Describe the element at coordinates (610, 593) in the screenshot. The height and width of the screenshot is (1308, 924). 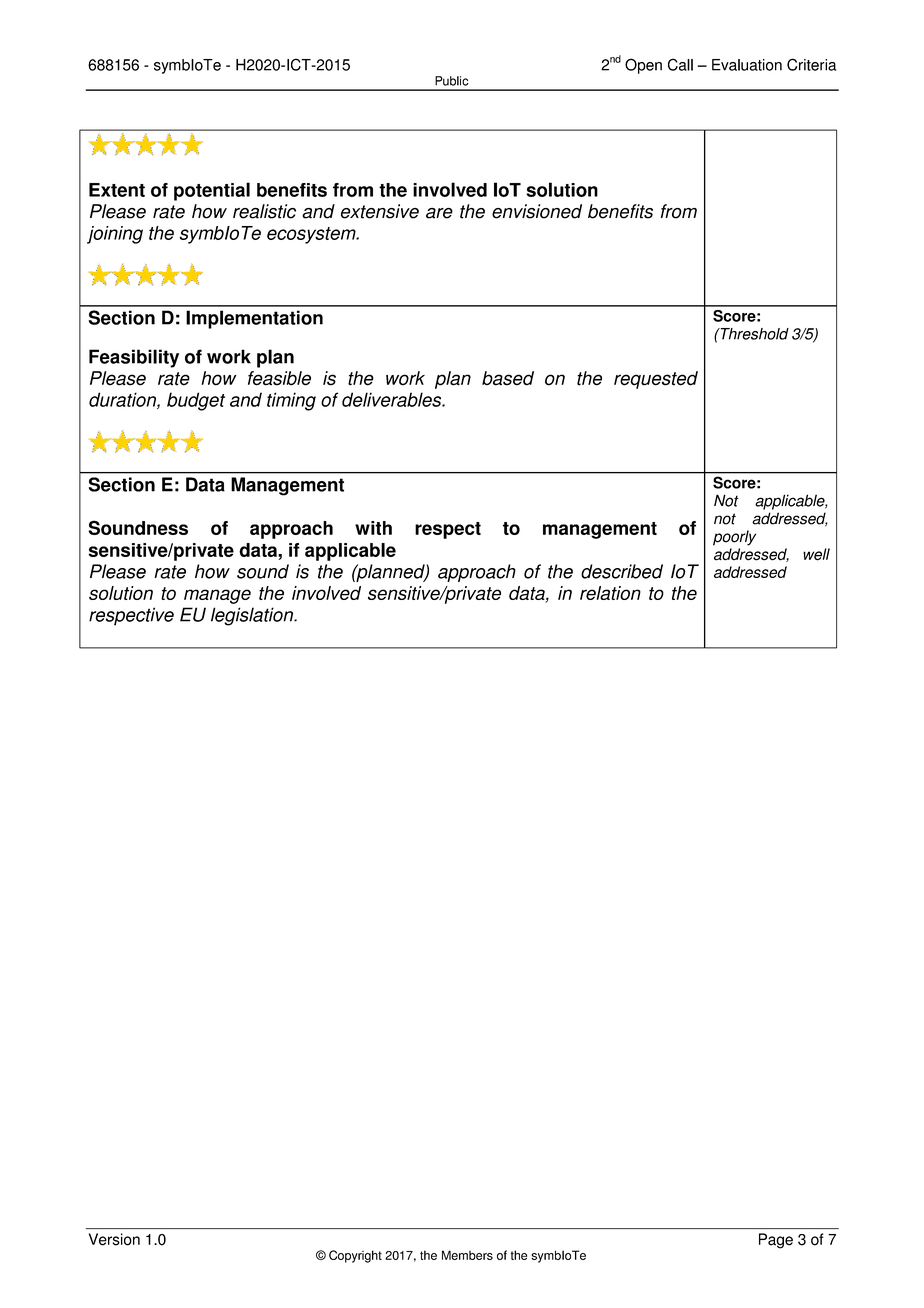
I see `relation` at that location.
